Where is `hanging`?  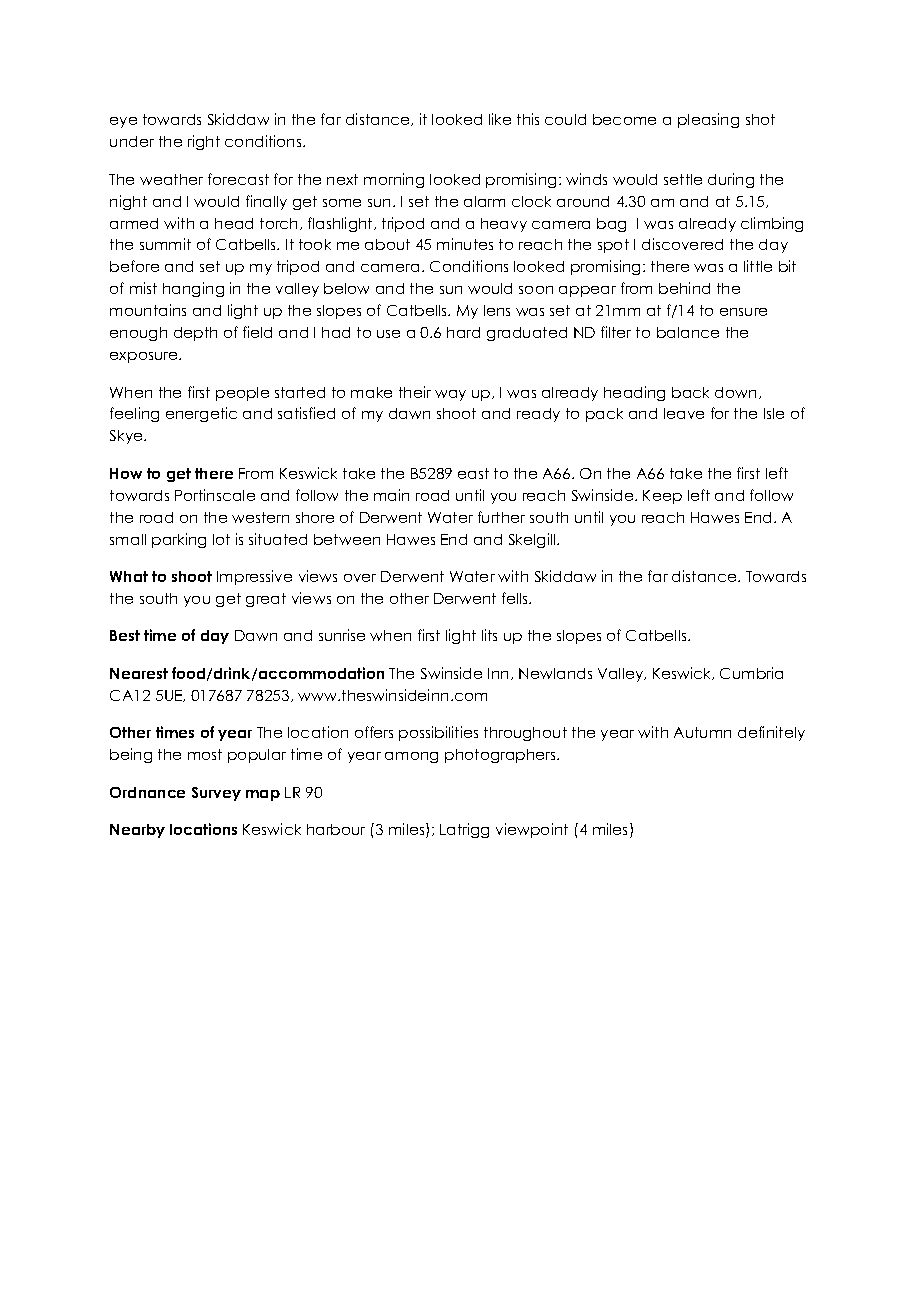 hanging is located at coordinates (193, 289).
